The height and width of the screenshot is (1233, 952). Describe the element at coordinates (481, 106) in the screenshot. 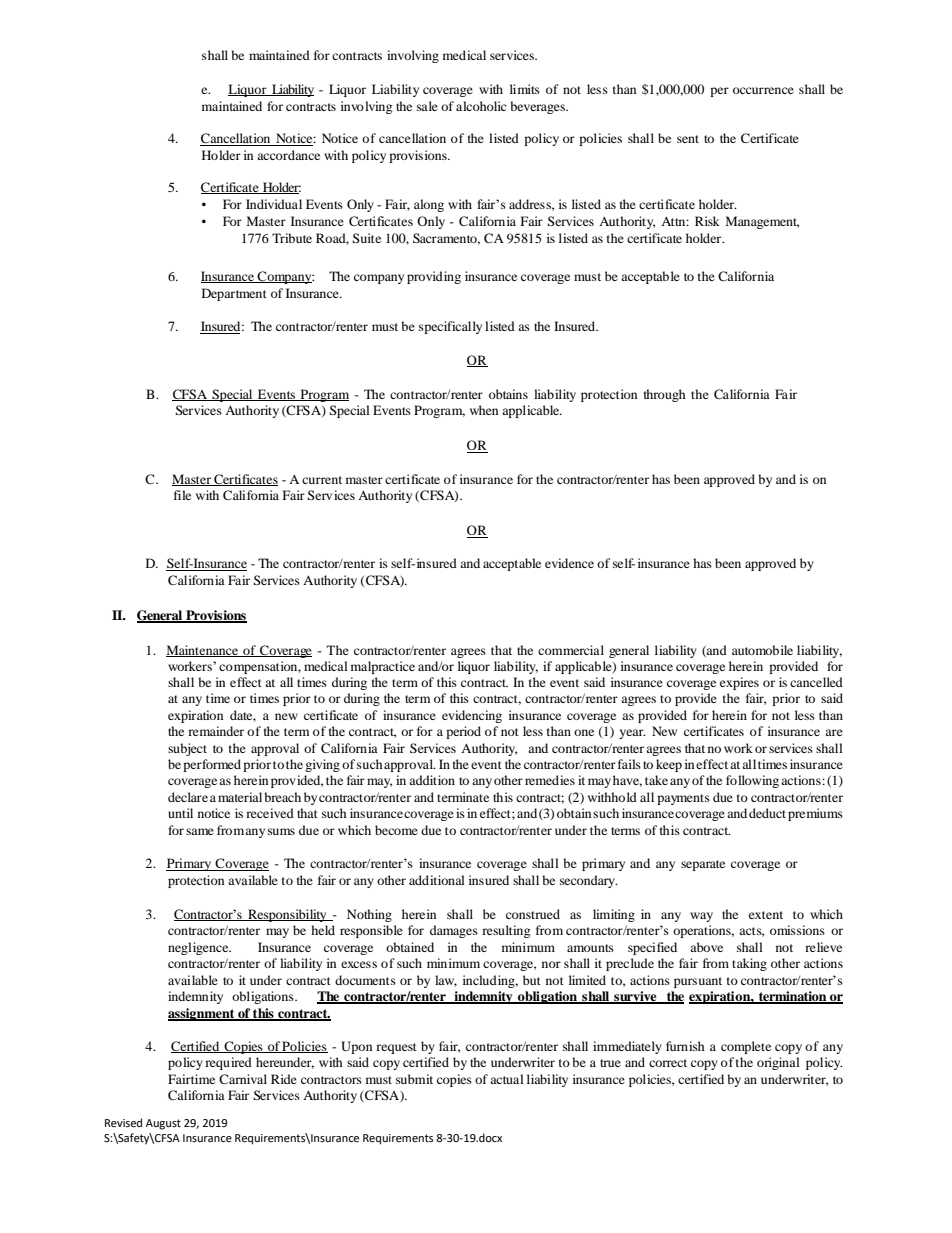

I see `alcoholic` at that location.
